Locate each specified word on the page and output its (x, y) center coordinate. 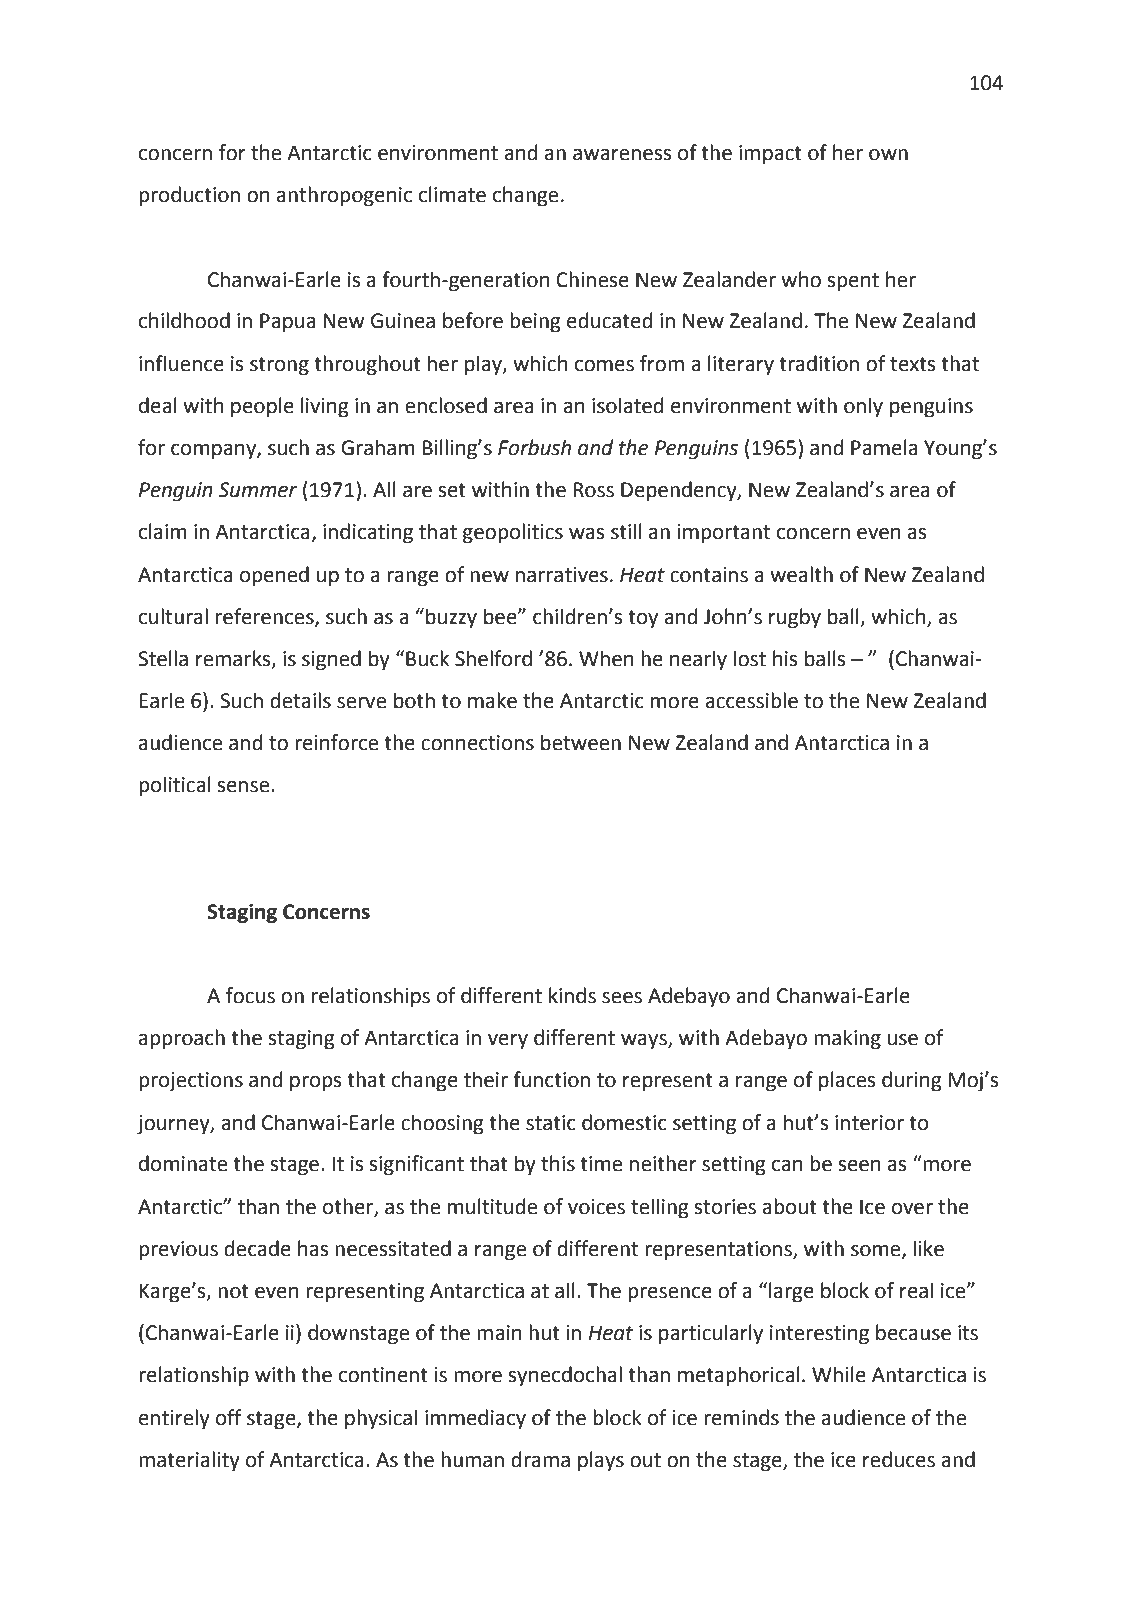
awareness (622, 155)
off (229, 1417)
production (189, 196)
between (581, 742)
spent (853, 282)
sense (244, 787)
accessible (751, 700)
